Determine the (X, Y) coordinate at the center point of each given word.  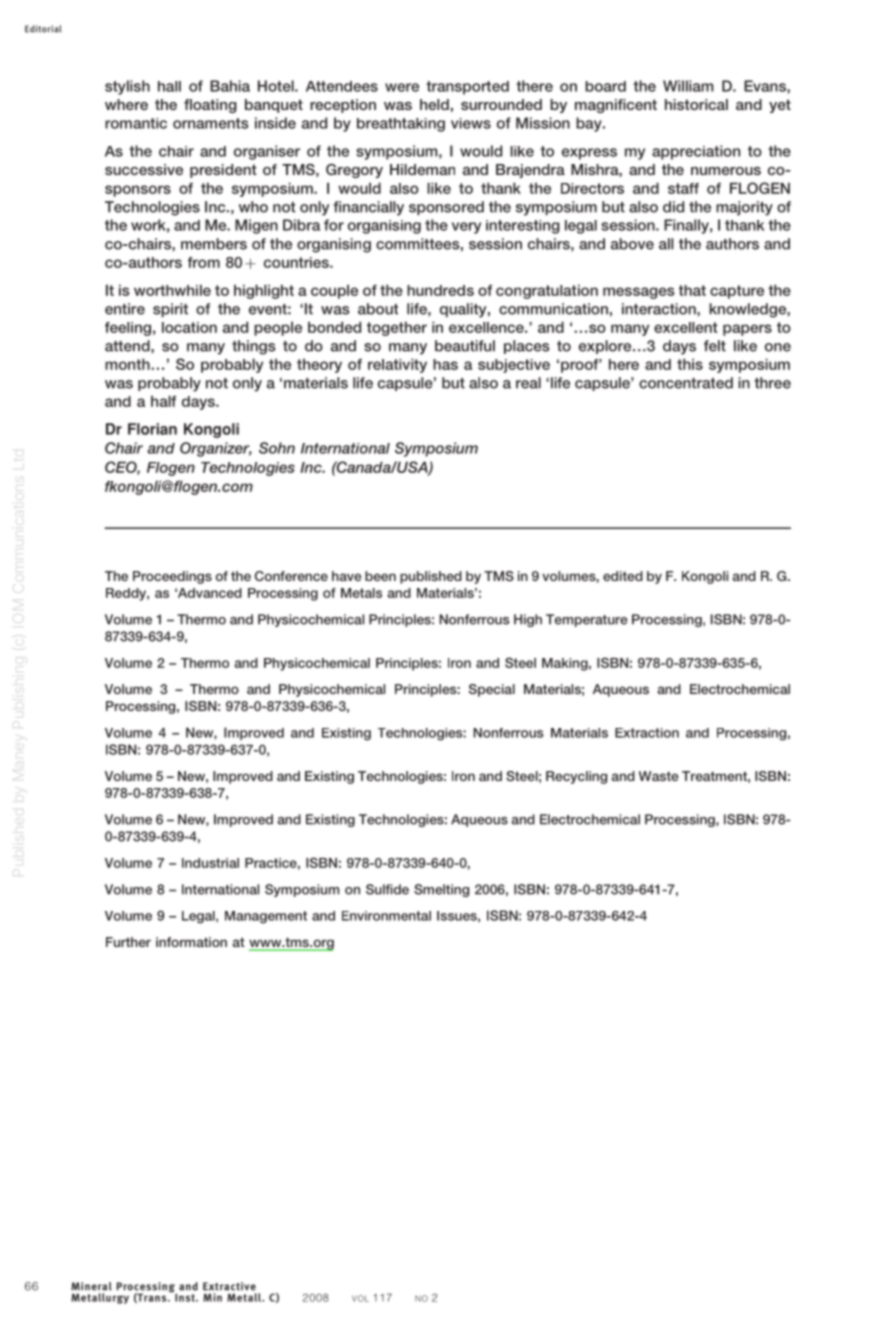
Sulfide (387, 889)
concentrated (686, 383)
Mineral (91, 1286)
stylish (127, 87)
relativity (397, 365)
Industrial (210, 863)
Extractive (229, 1286)
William (688, 86)
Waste (659, 776)
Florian (152, 429)
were (402, 87)
